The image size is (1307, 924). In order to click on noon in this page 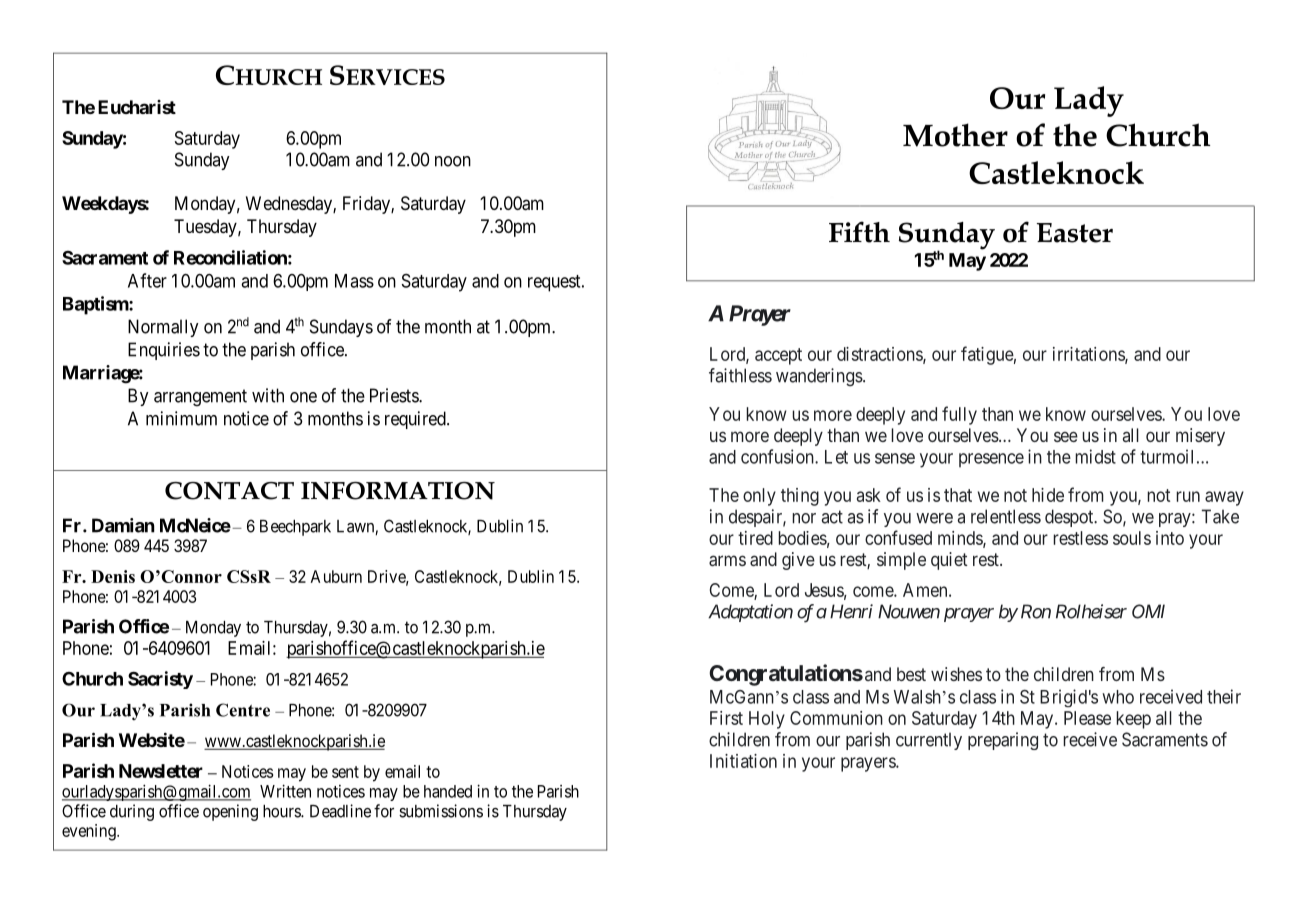, I will do `click(453, 161)`.
